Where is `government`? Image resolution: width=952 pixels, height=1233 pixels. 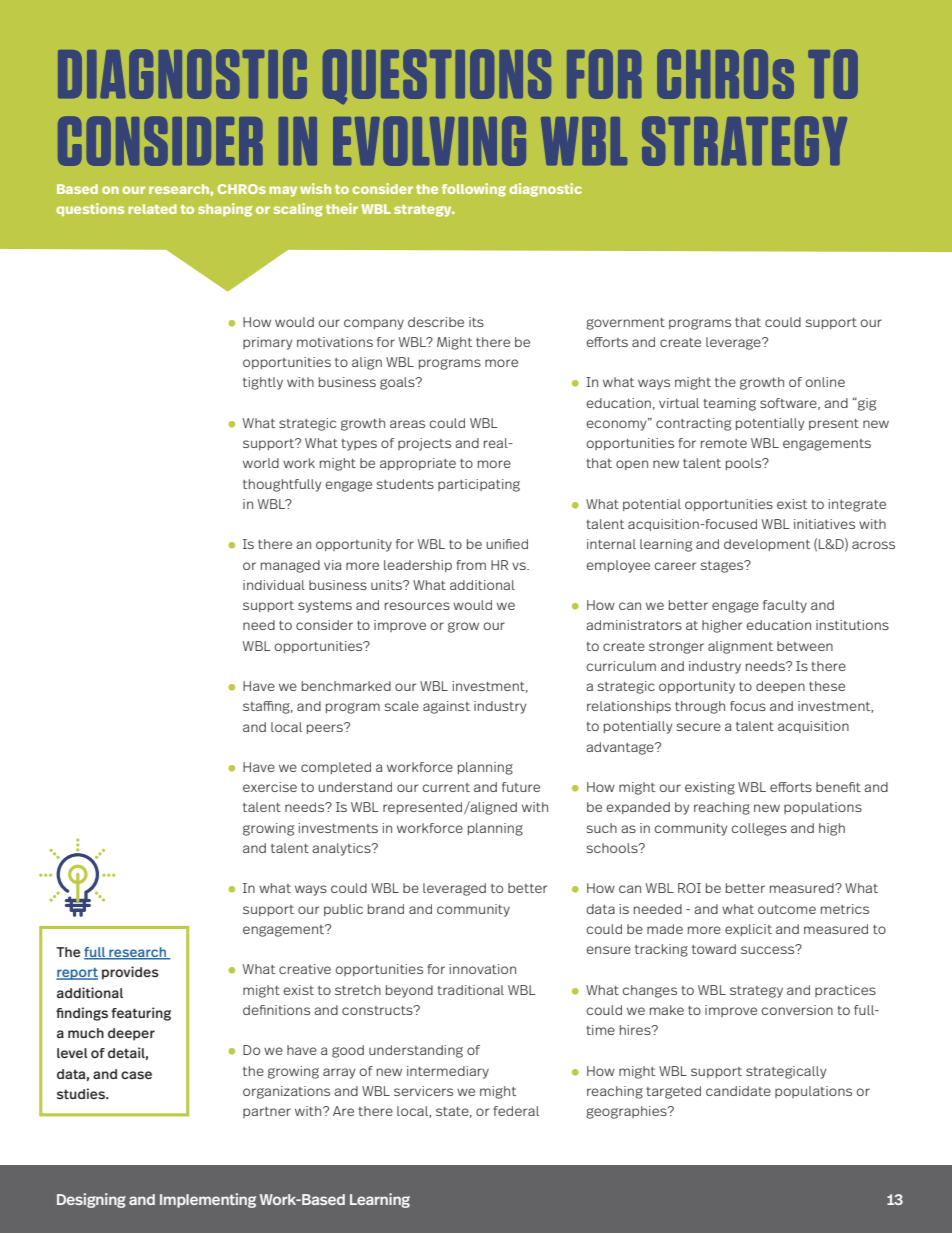 government is located at coordinates (625, 324).
